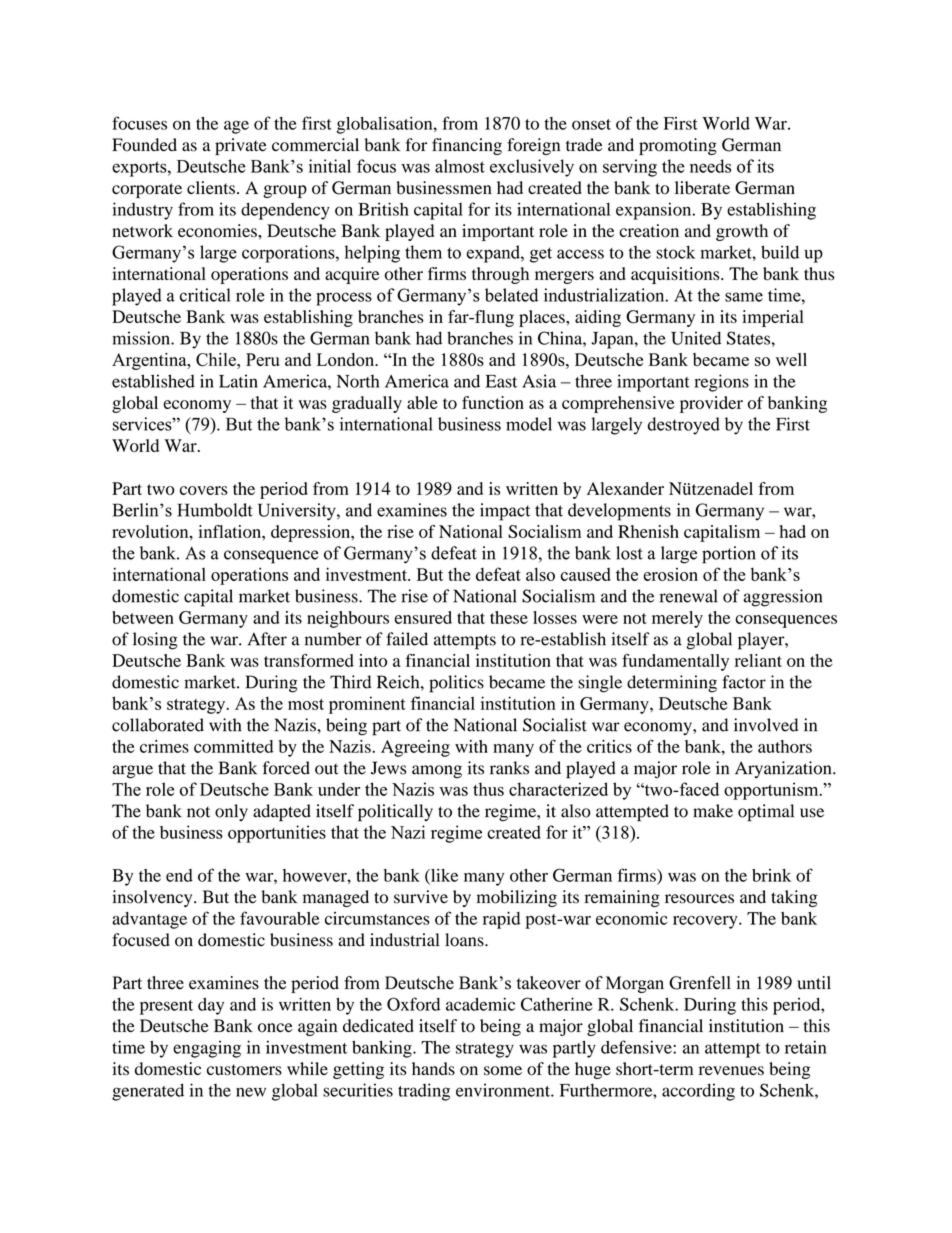  Describe the element at coordinates (688, 596) in the image. I see `renewal` at that location.
